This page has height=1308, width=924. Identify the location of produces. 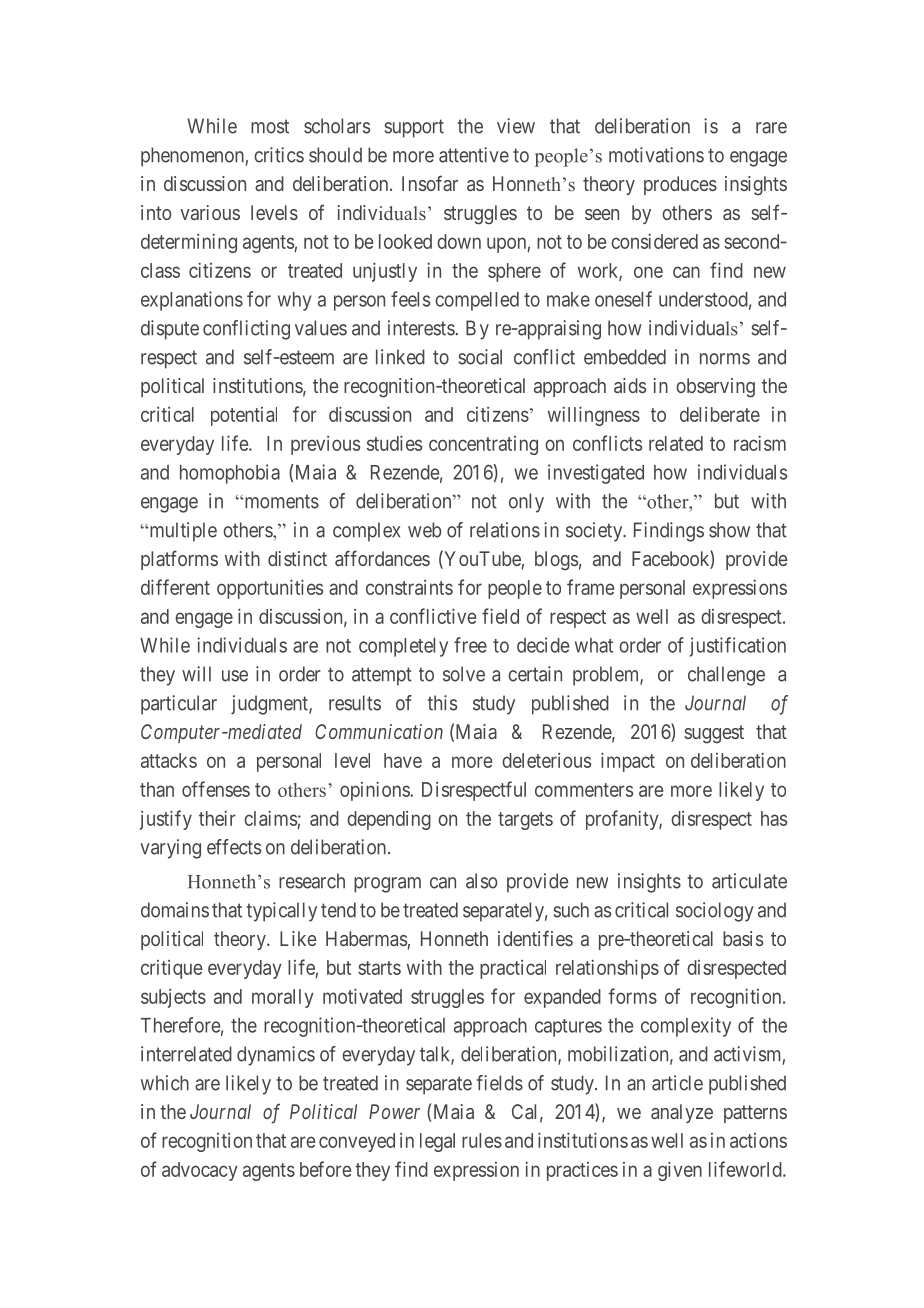
(680, 185).
